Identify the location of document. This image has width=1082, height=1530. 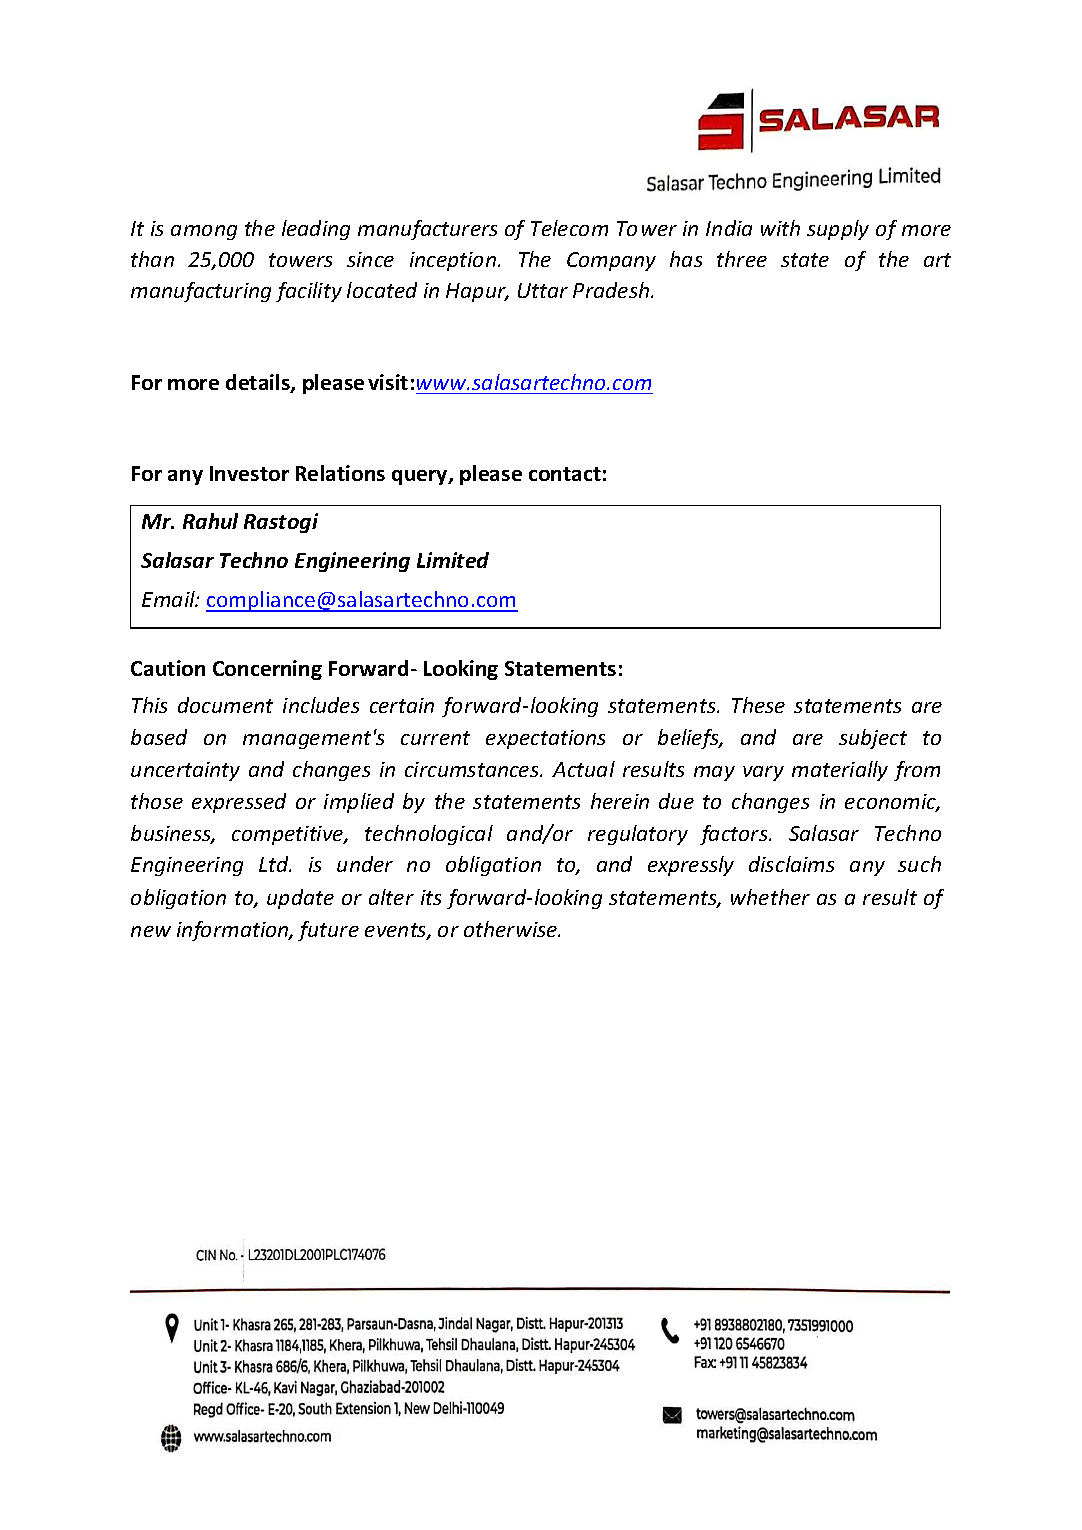
(225, 705).
